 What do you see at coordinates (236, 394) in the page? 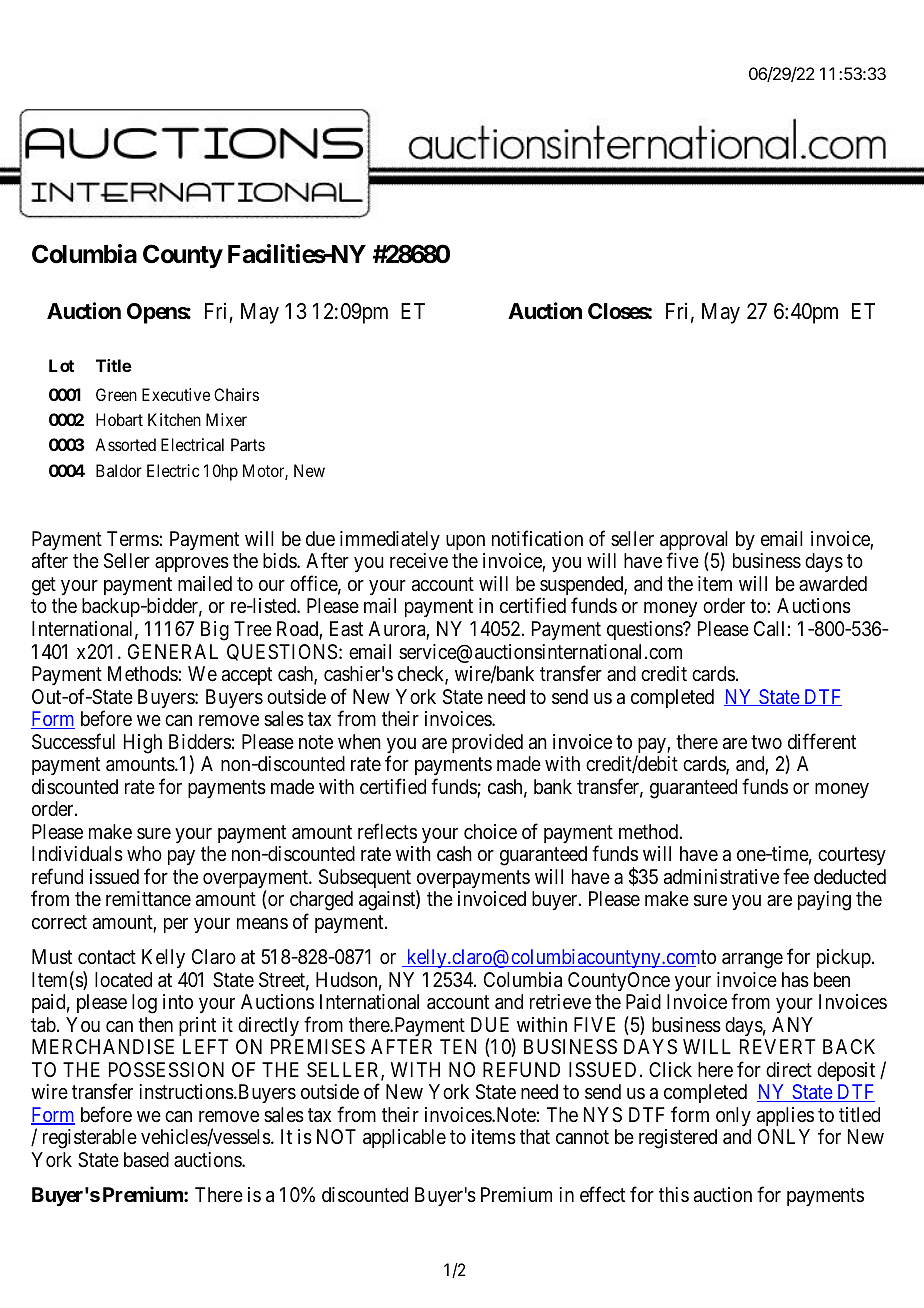
I see `Chairs` at bounding box center [236, 394].
